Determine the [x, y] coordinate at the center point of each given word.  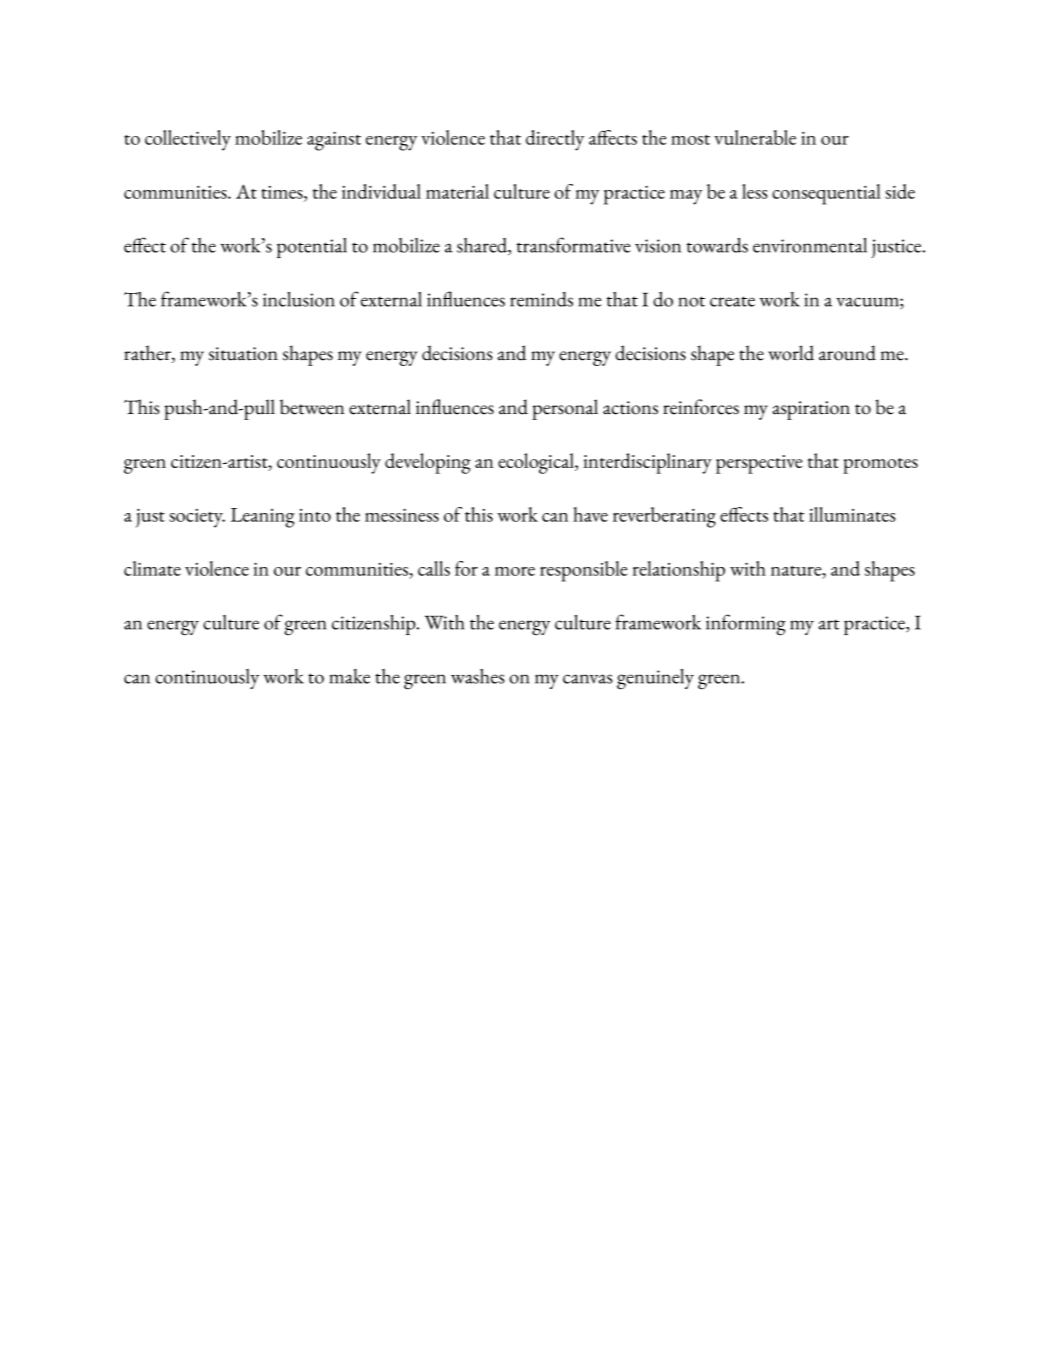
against [334, 141]
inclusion [299, 299]
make [349, 676]
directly [555, 140]
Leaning [263, 518]
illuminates [852, 514]
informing [746, 625]
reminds [541, 299]
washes [477, 676]
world [791, 353]
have [590, 514]
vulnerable [755, 137]
